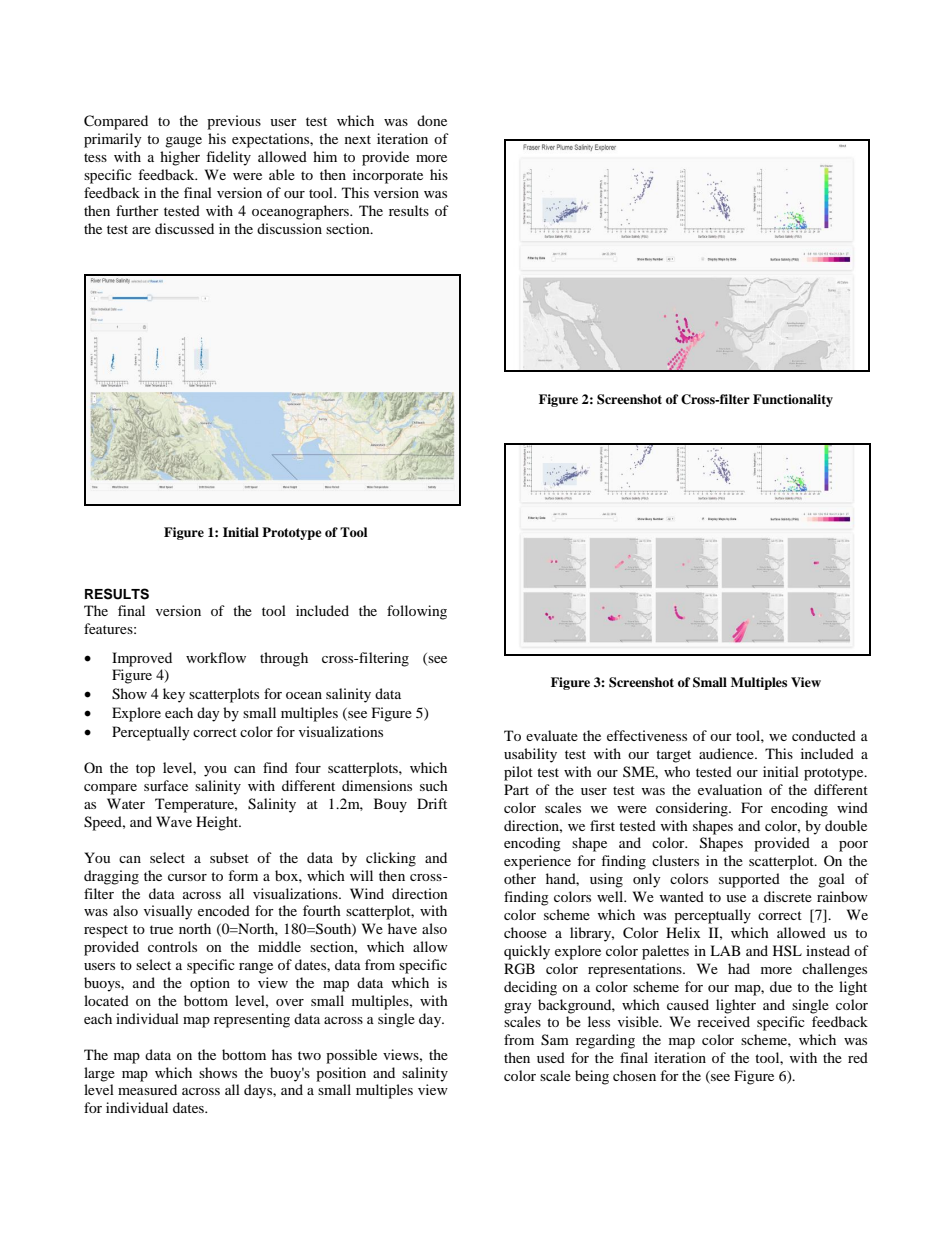 Image resolution: width=952 pixels, height=1233 pixels. I want to click on top, so click(145, 770).
